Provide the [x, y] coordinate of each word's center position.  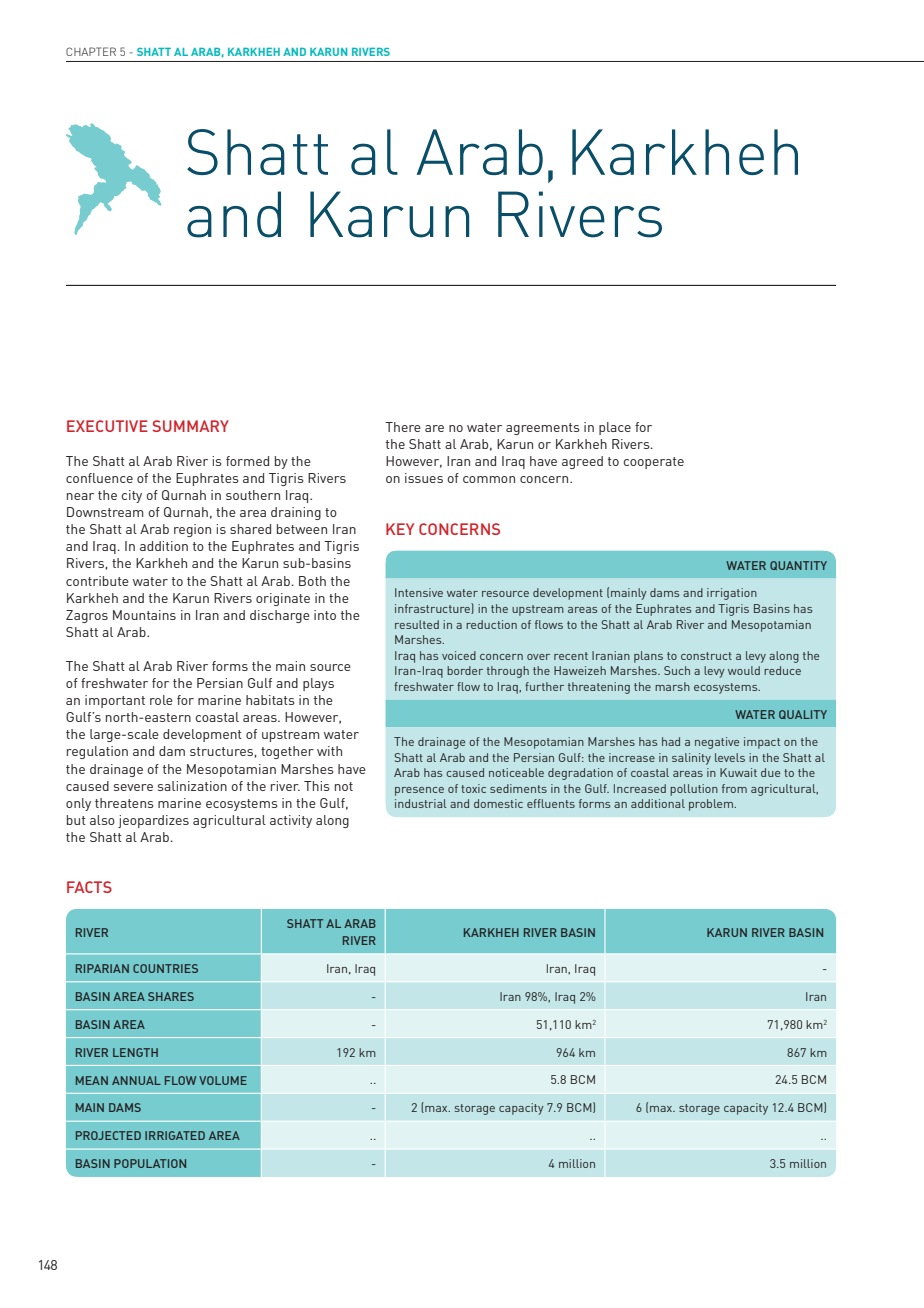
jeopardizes [153, 821]
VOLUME [223, 1080]
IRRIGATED [175, 1135]
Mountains [144, 615]
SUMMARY [190, 426]
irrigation [732, 594]
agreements [543, 429]
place [615, 428]
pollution [694, 790]
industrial [421, 803]
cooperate [653, 463]
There [403, 427]
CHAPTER [91, 51]
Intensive [419, 592]
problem [712, 805]
